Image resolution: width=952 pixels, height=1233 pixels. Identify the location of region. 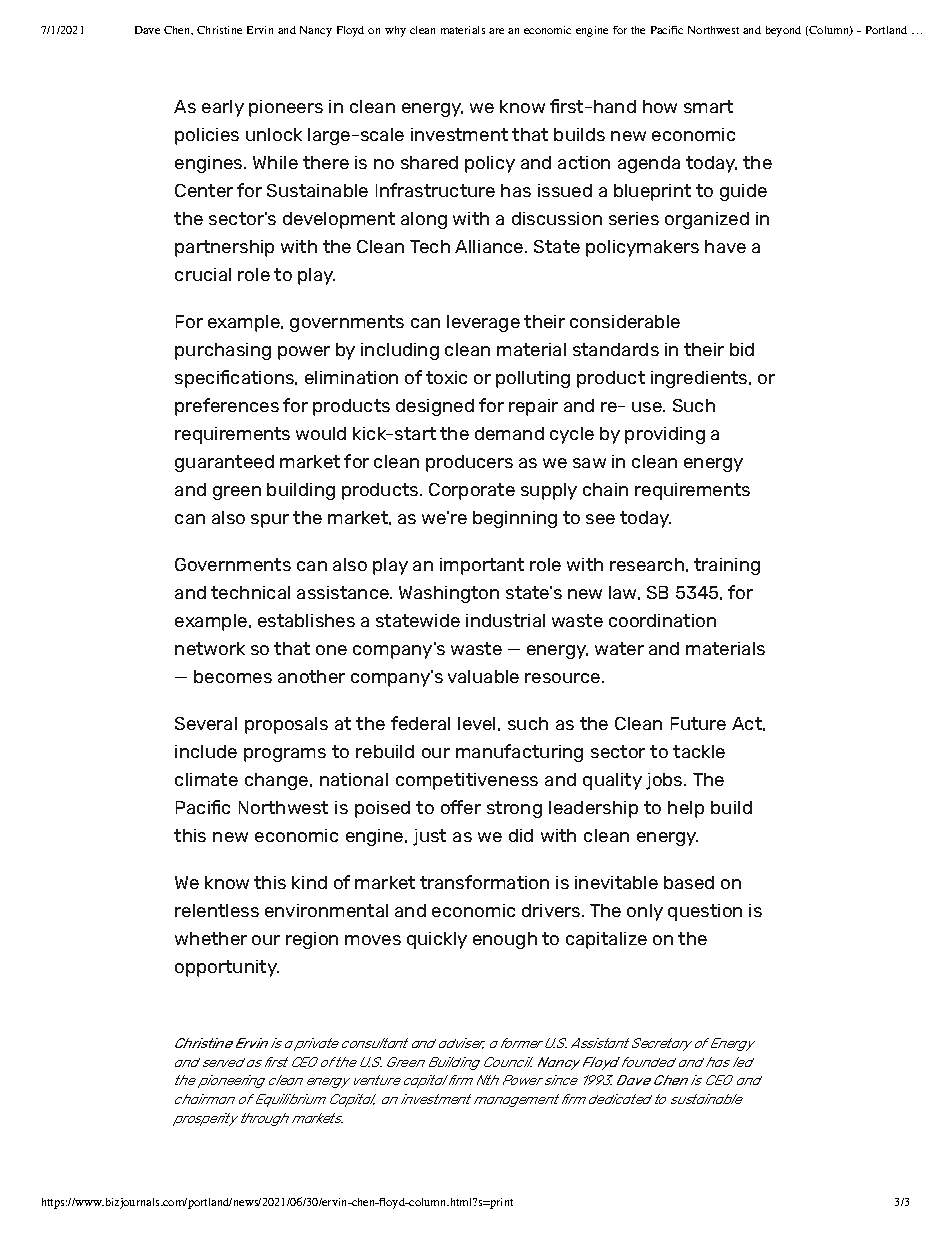
(312, 940).
